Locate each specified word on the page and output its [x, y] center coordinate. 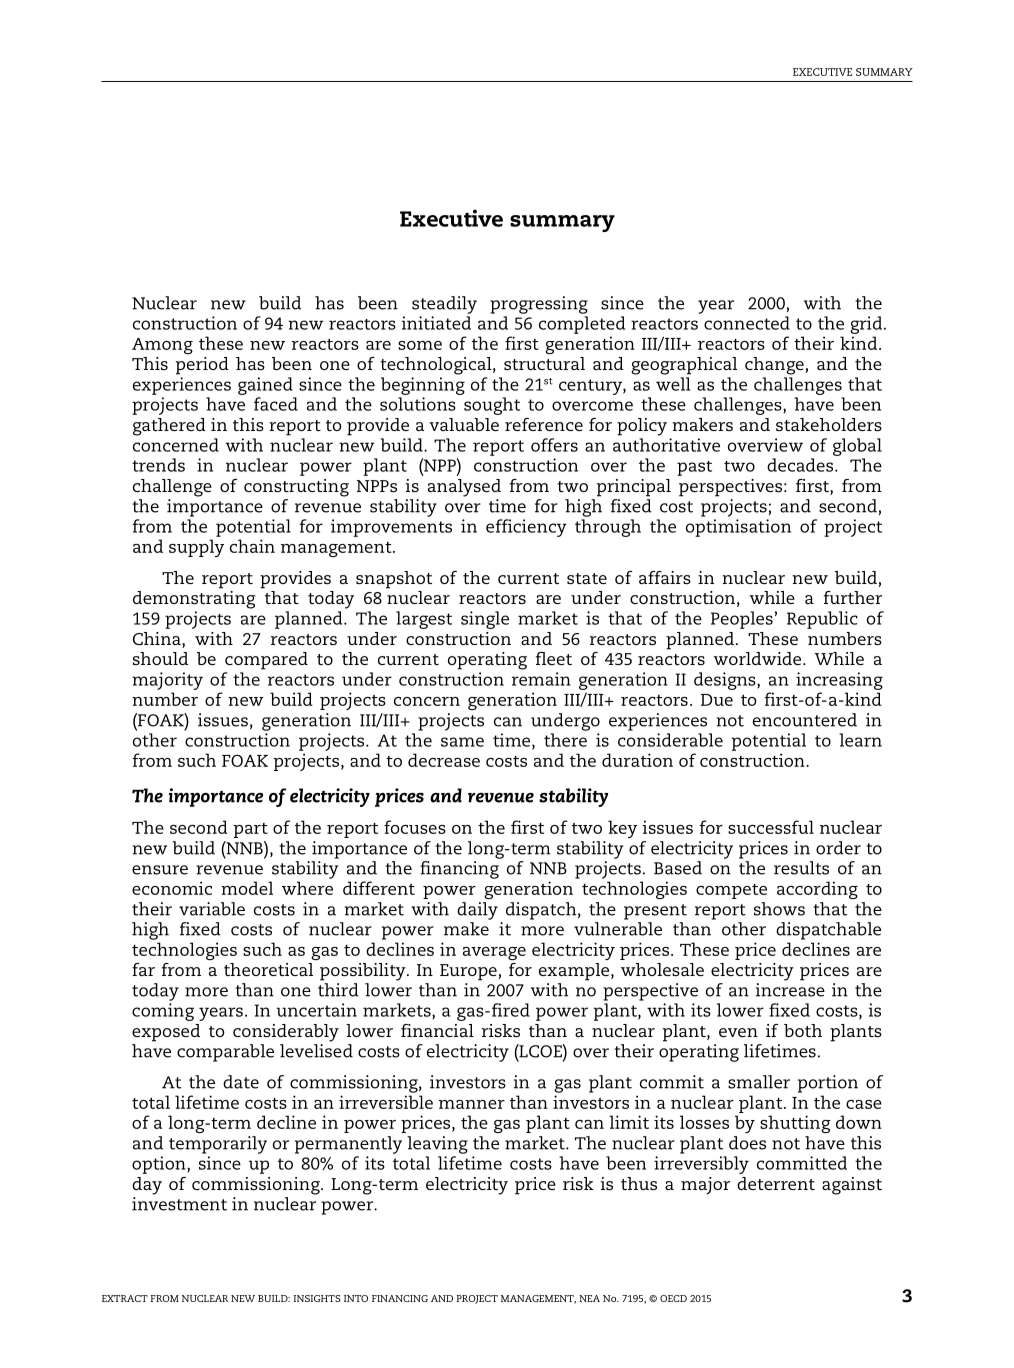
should [160, 658]
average [494, 953]
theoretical [268, 969]
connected [747, 323]
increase [790, 990]
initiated [436, 323]
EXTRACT [125, 1298]
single [485, 620]
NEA [589, 1298]
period [202, 366]
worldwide [759, 658]
